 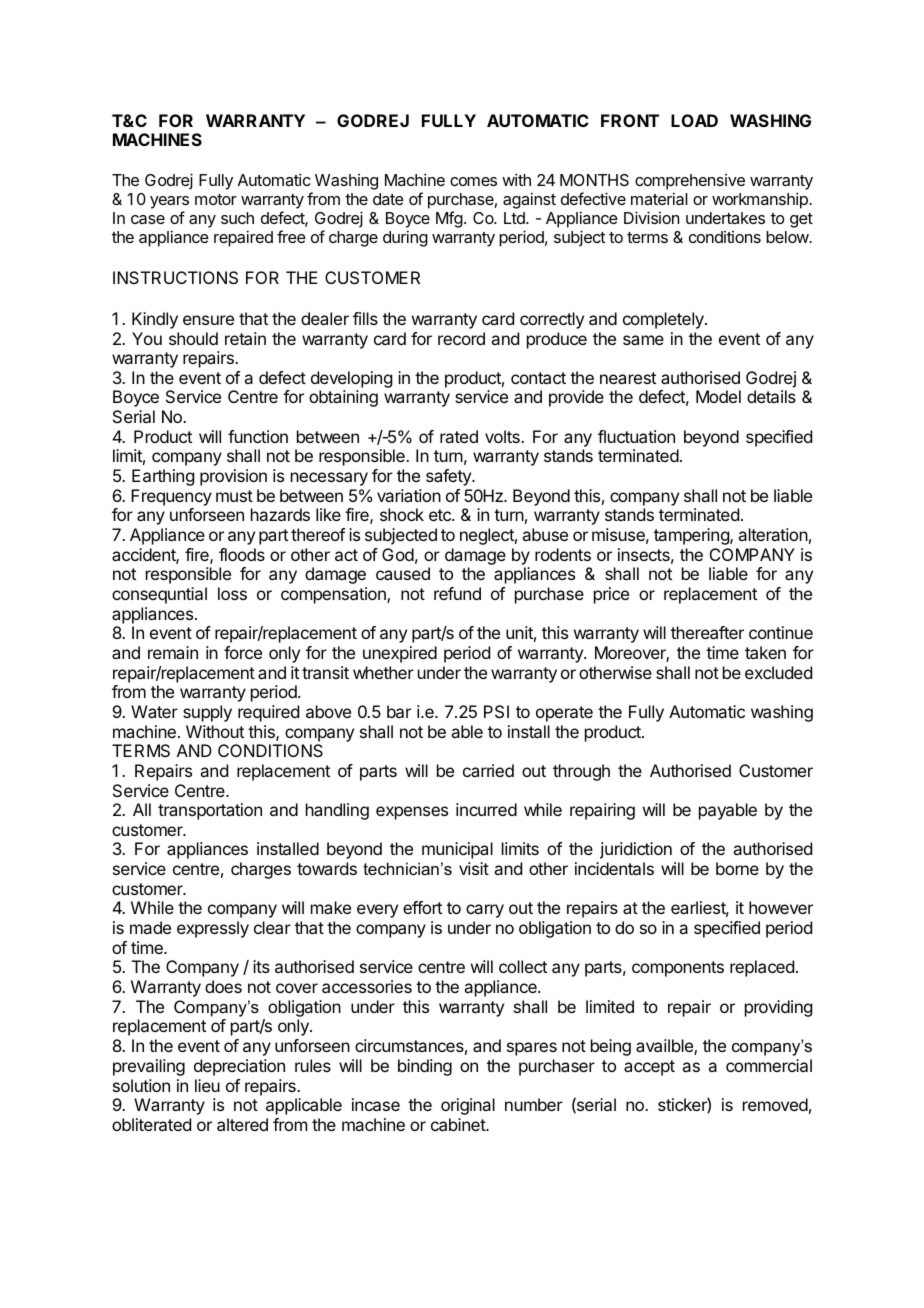 I want to click on visit, so click(x=474, y=868).
